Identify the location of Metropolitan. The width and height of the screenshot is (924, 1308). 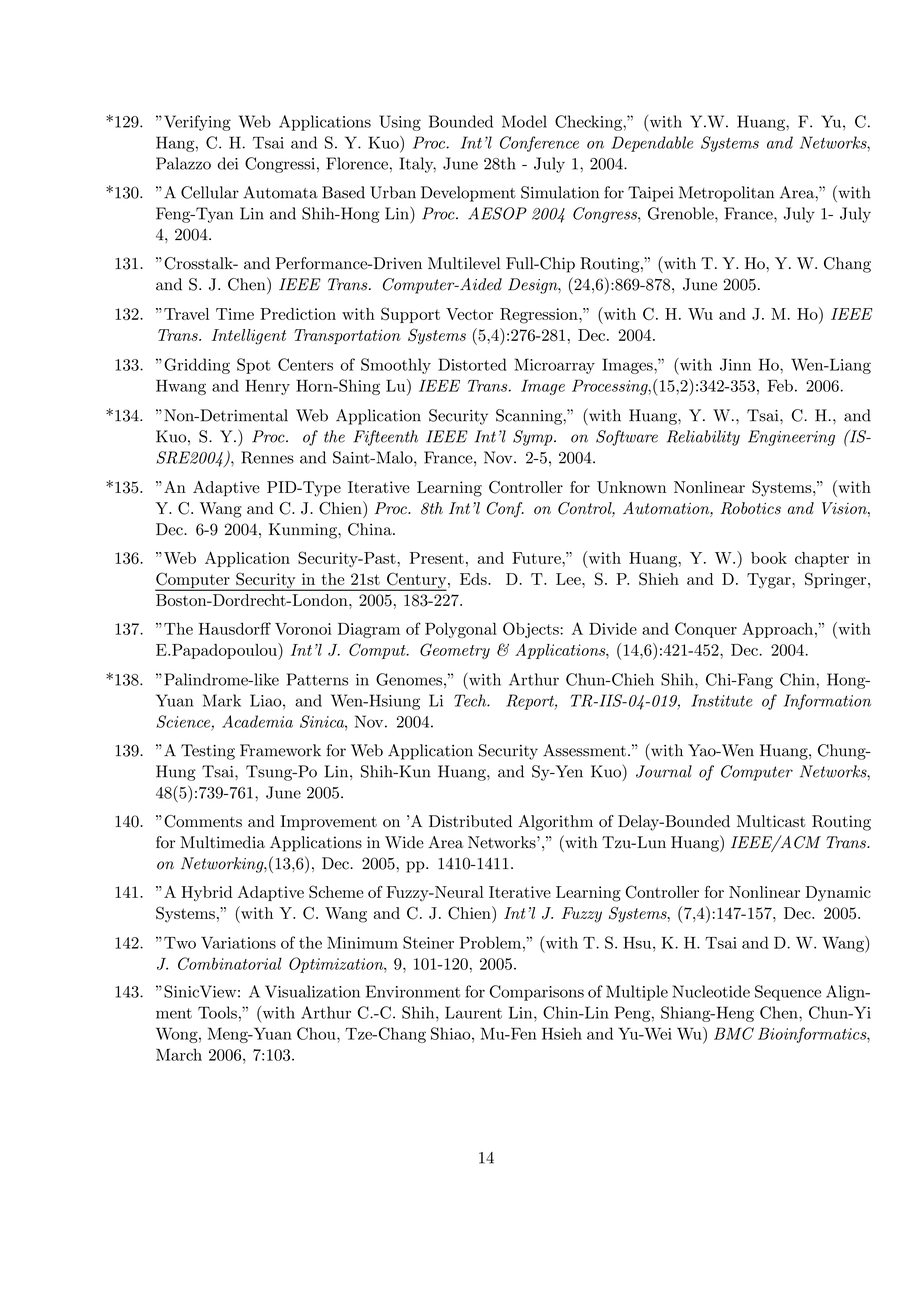
(726, 194).
